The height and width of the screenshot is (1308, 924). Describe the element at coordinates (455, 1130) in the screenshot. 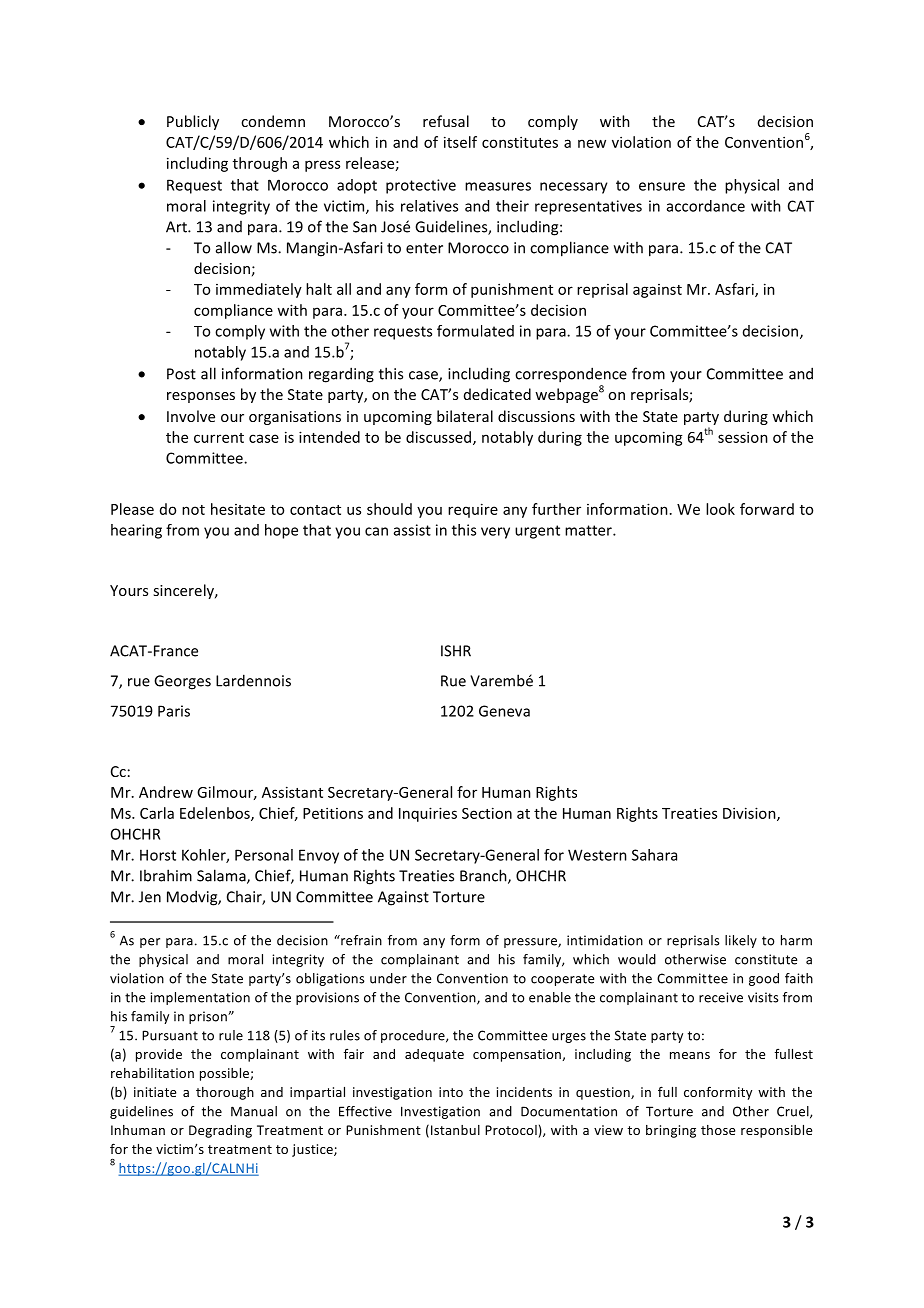

I see `Istanbul` at that location.
